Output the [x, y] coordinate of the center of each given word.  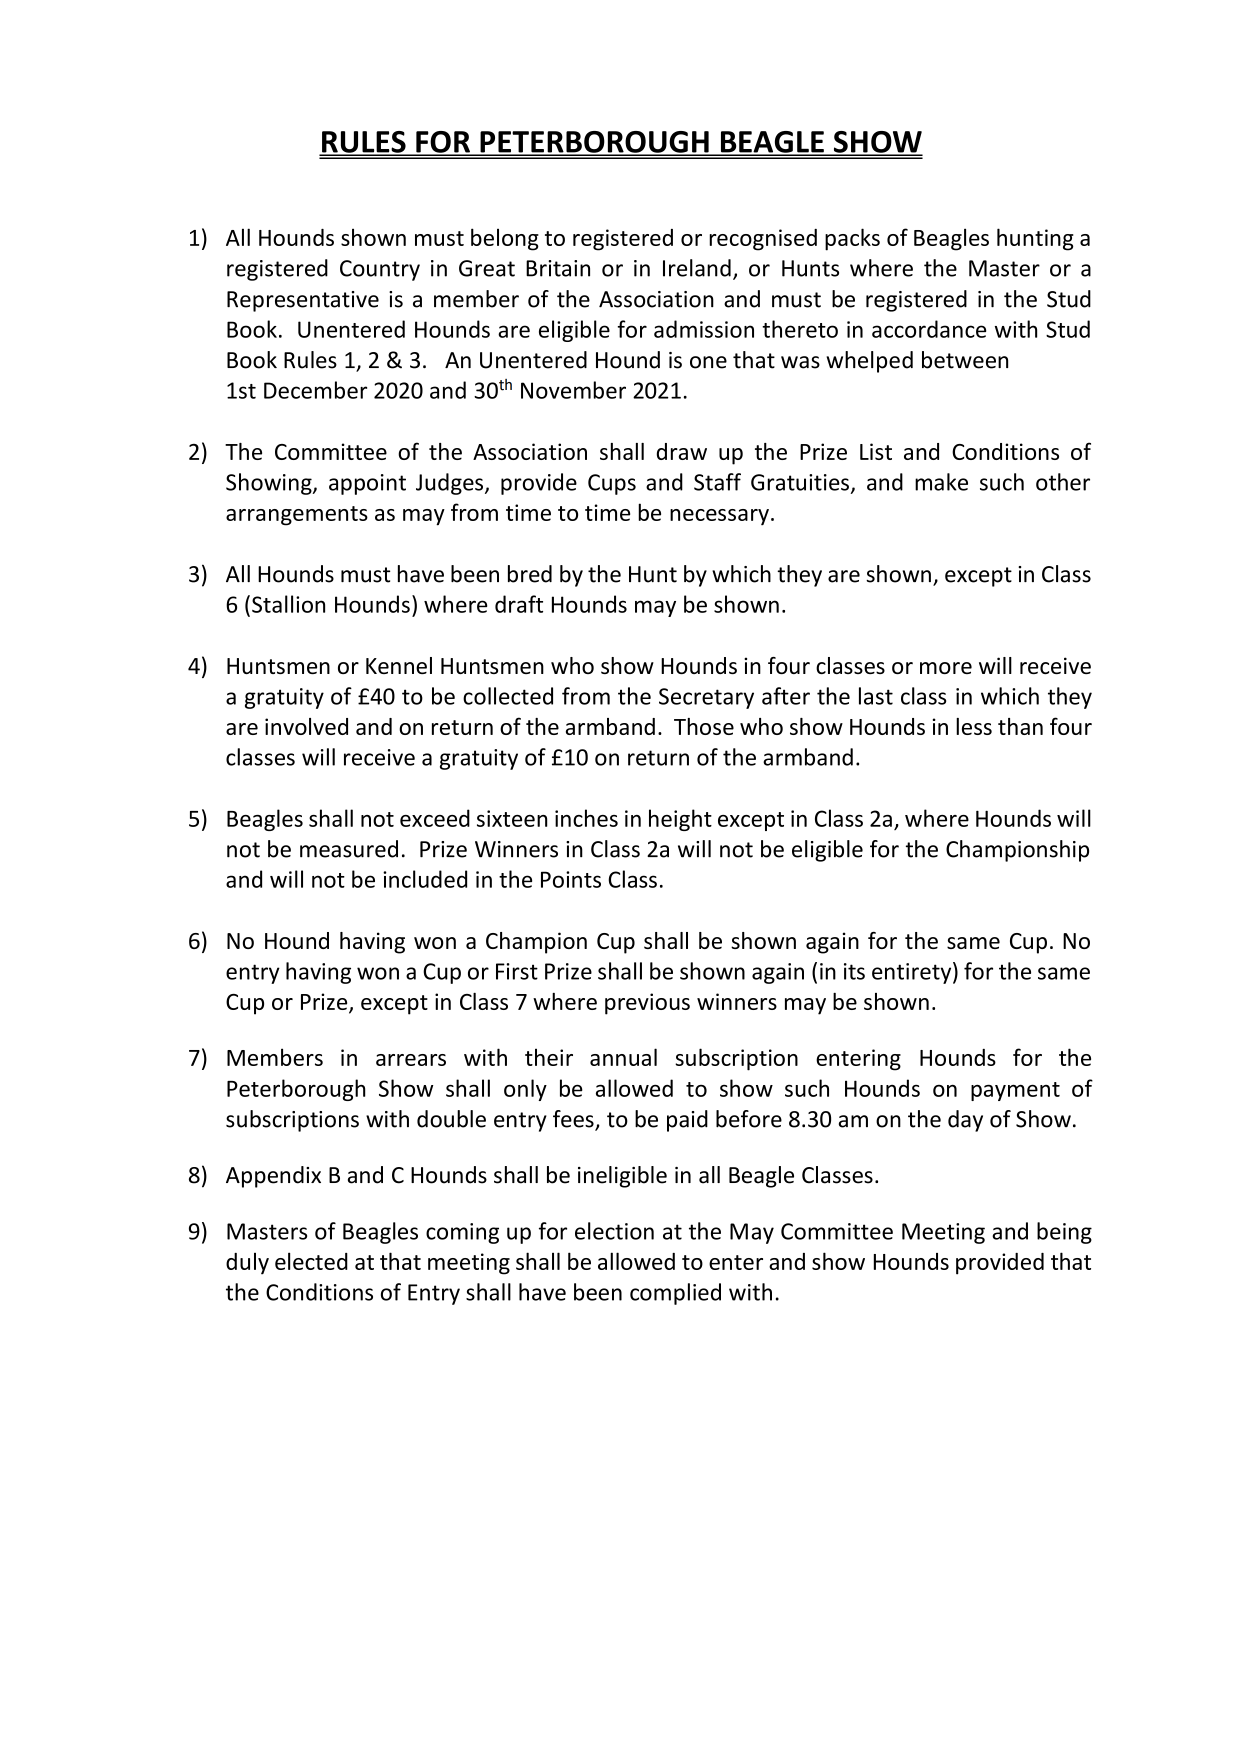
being [1064, 1233]
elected [311, 1261]
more [946, 668]
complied [675, 1294]
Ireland [697, 268]
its [854, 971]
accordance [929, 329]
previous [647, 1004]
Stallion [288, 604]
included [425, 879]
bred [530, 574]
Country [380, 270]
